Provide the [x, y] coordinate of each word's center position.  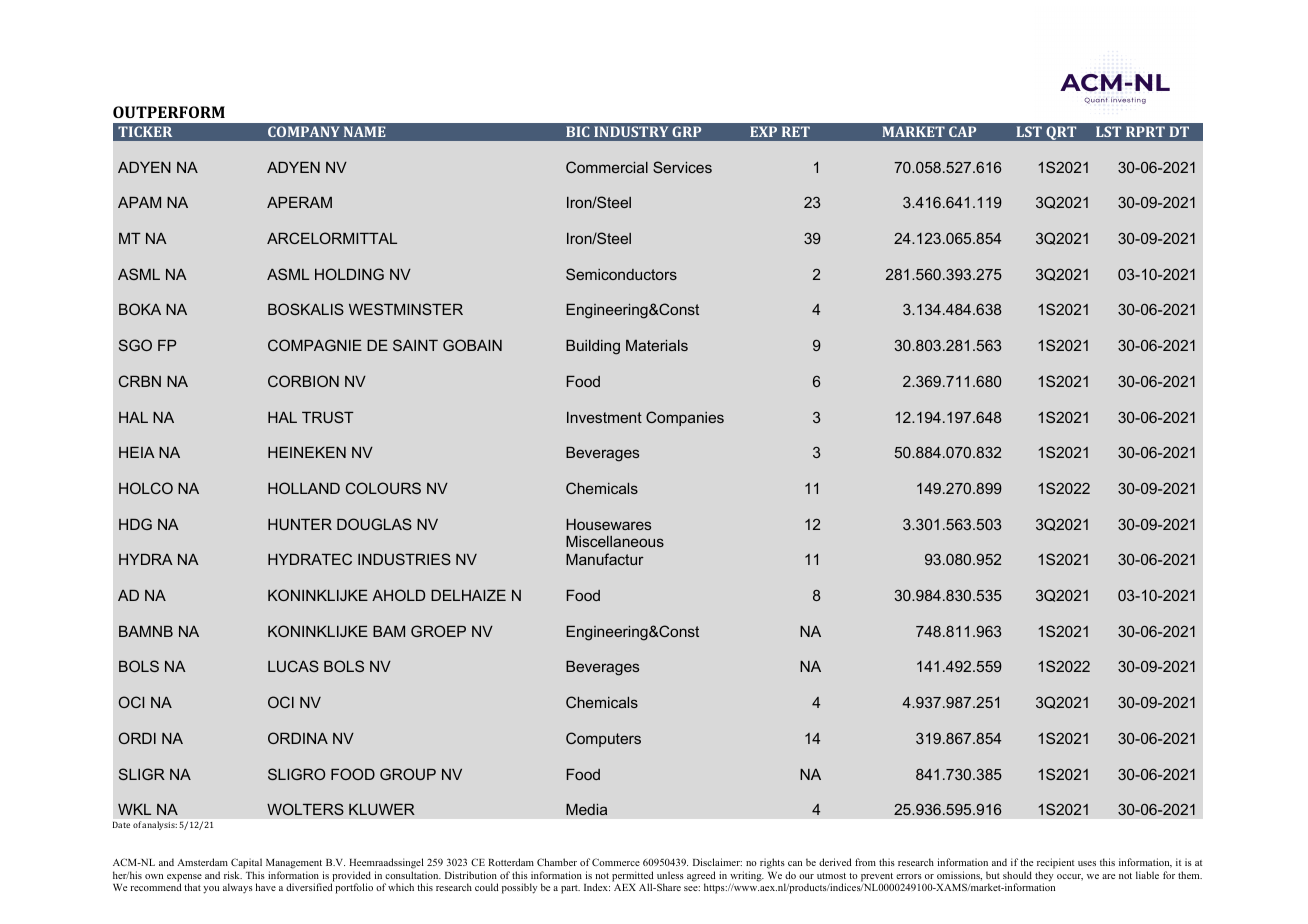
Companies [685, 418]
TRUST [328, 417]
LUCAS [293, 666]
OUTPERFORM [169, 112]
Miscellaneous [615, 541]
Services [682, 167]
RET [796, 131]
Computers [603, 739]
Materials [657, 345]
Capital [246, 865]
